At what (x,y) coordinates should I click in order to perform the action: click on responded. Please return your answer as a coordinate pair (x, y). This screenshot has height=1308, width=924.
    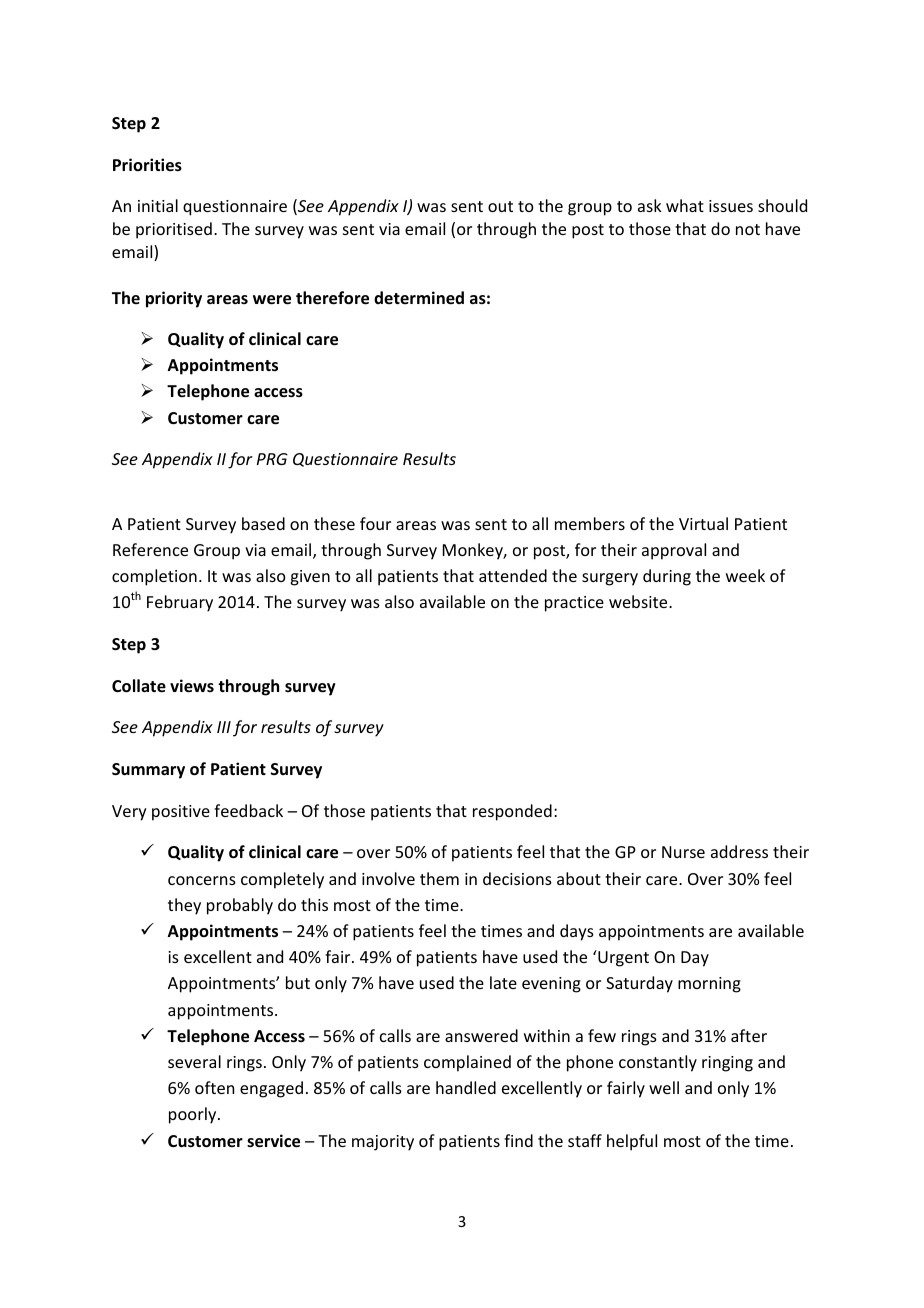
    Looking at the image, I should click on (512, 812).
